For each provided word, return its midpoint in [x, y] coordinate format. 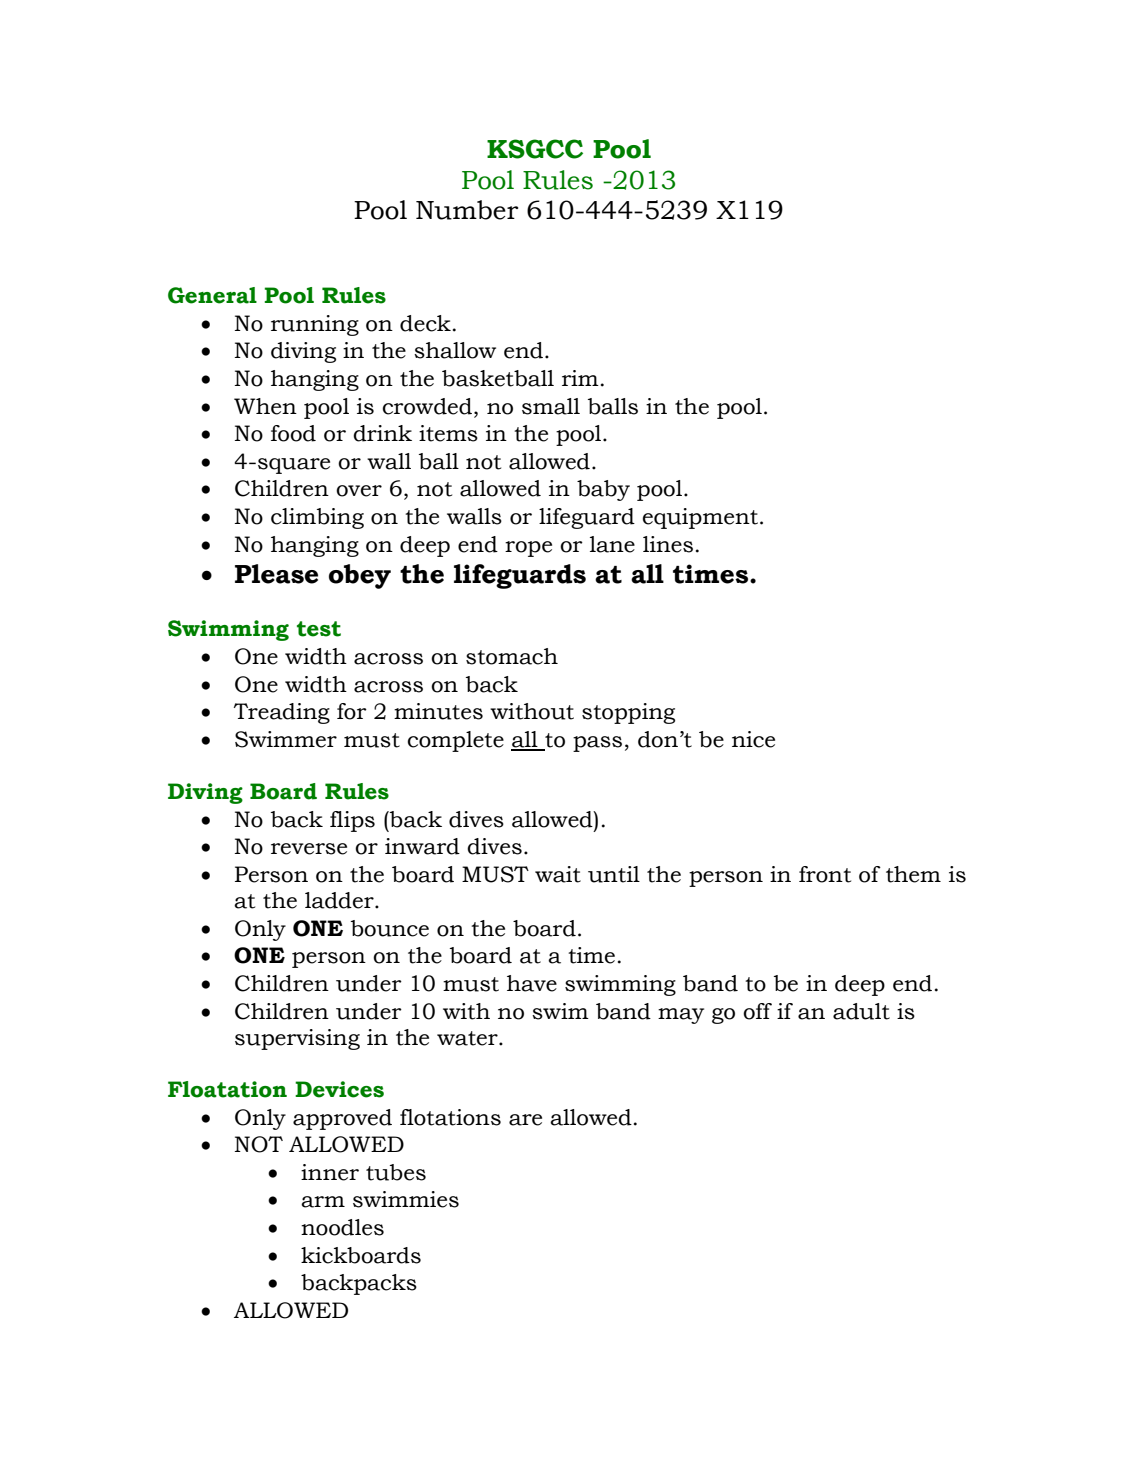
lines [668, 544]
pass [597, 744]
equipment [700, 518]
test [319, 629]
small [551, 406]
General [212, 295]
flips [352, 821]
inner [330, 1172]
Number [467, 210]
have [532, 983]
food [293, 433]
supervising [297, 1039]
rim [580, 378]
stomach [512, 656]
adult [861, 1011]
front [825, 874]
